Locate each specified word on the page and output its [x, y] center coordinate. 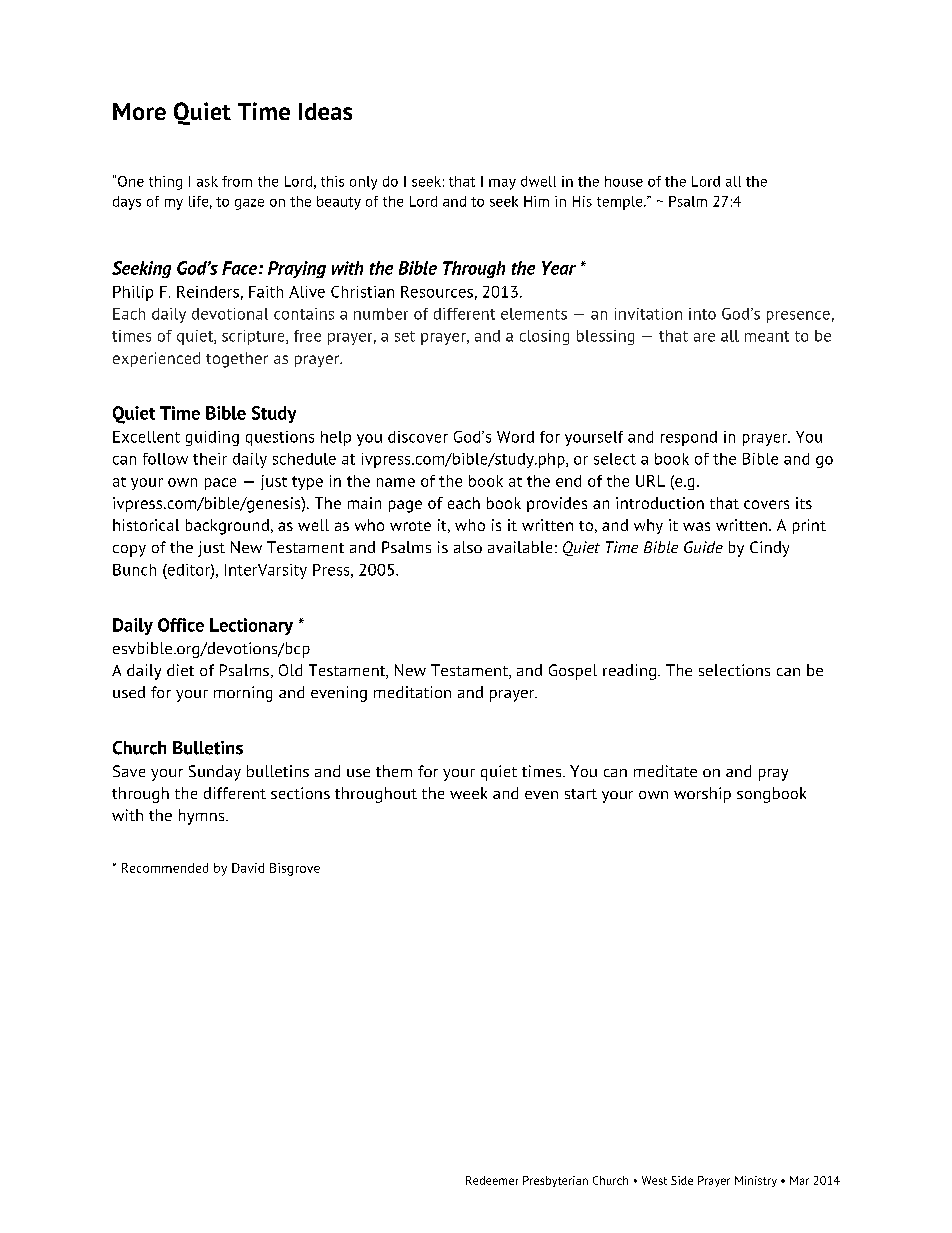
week [468, 793]
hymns [203, 817]
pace [220, 484]
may [502, 184]
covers [766, 504]
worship [702, 795]
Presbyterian [555, 1181]
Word [515, 437]
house [624, 181]
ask [207, 181]
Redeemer [492, 1180]
